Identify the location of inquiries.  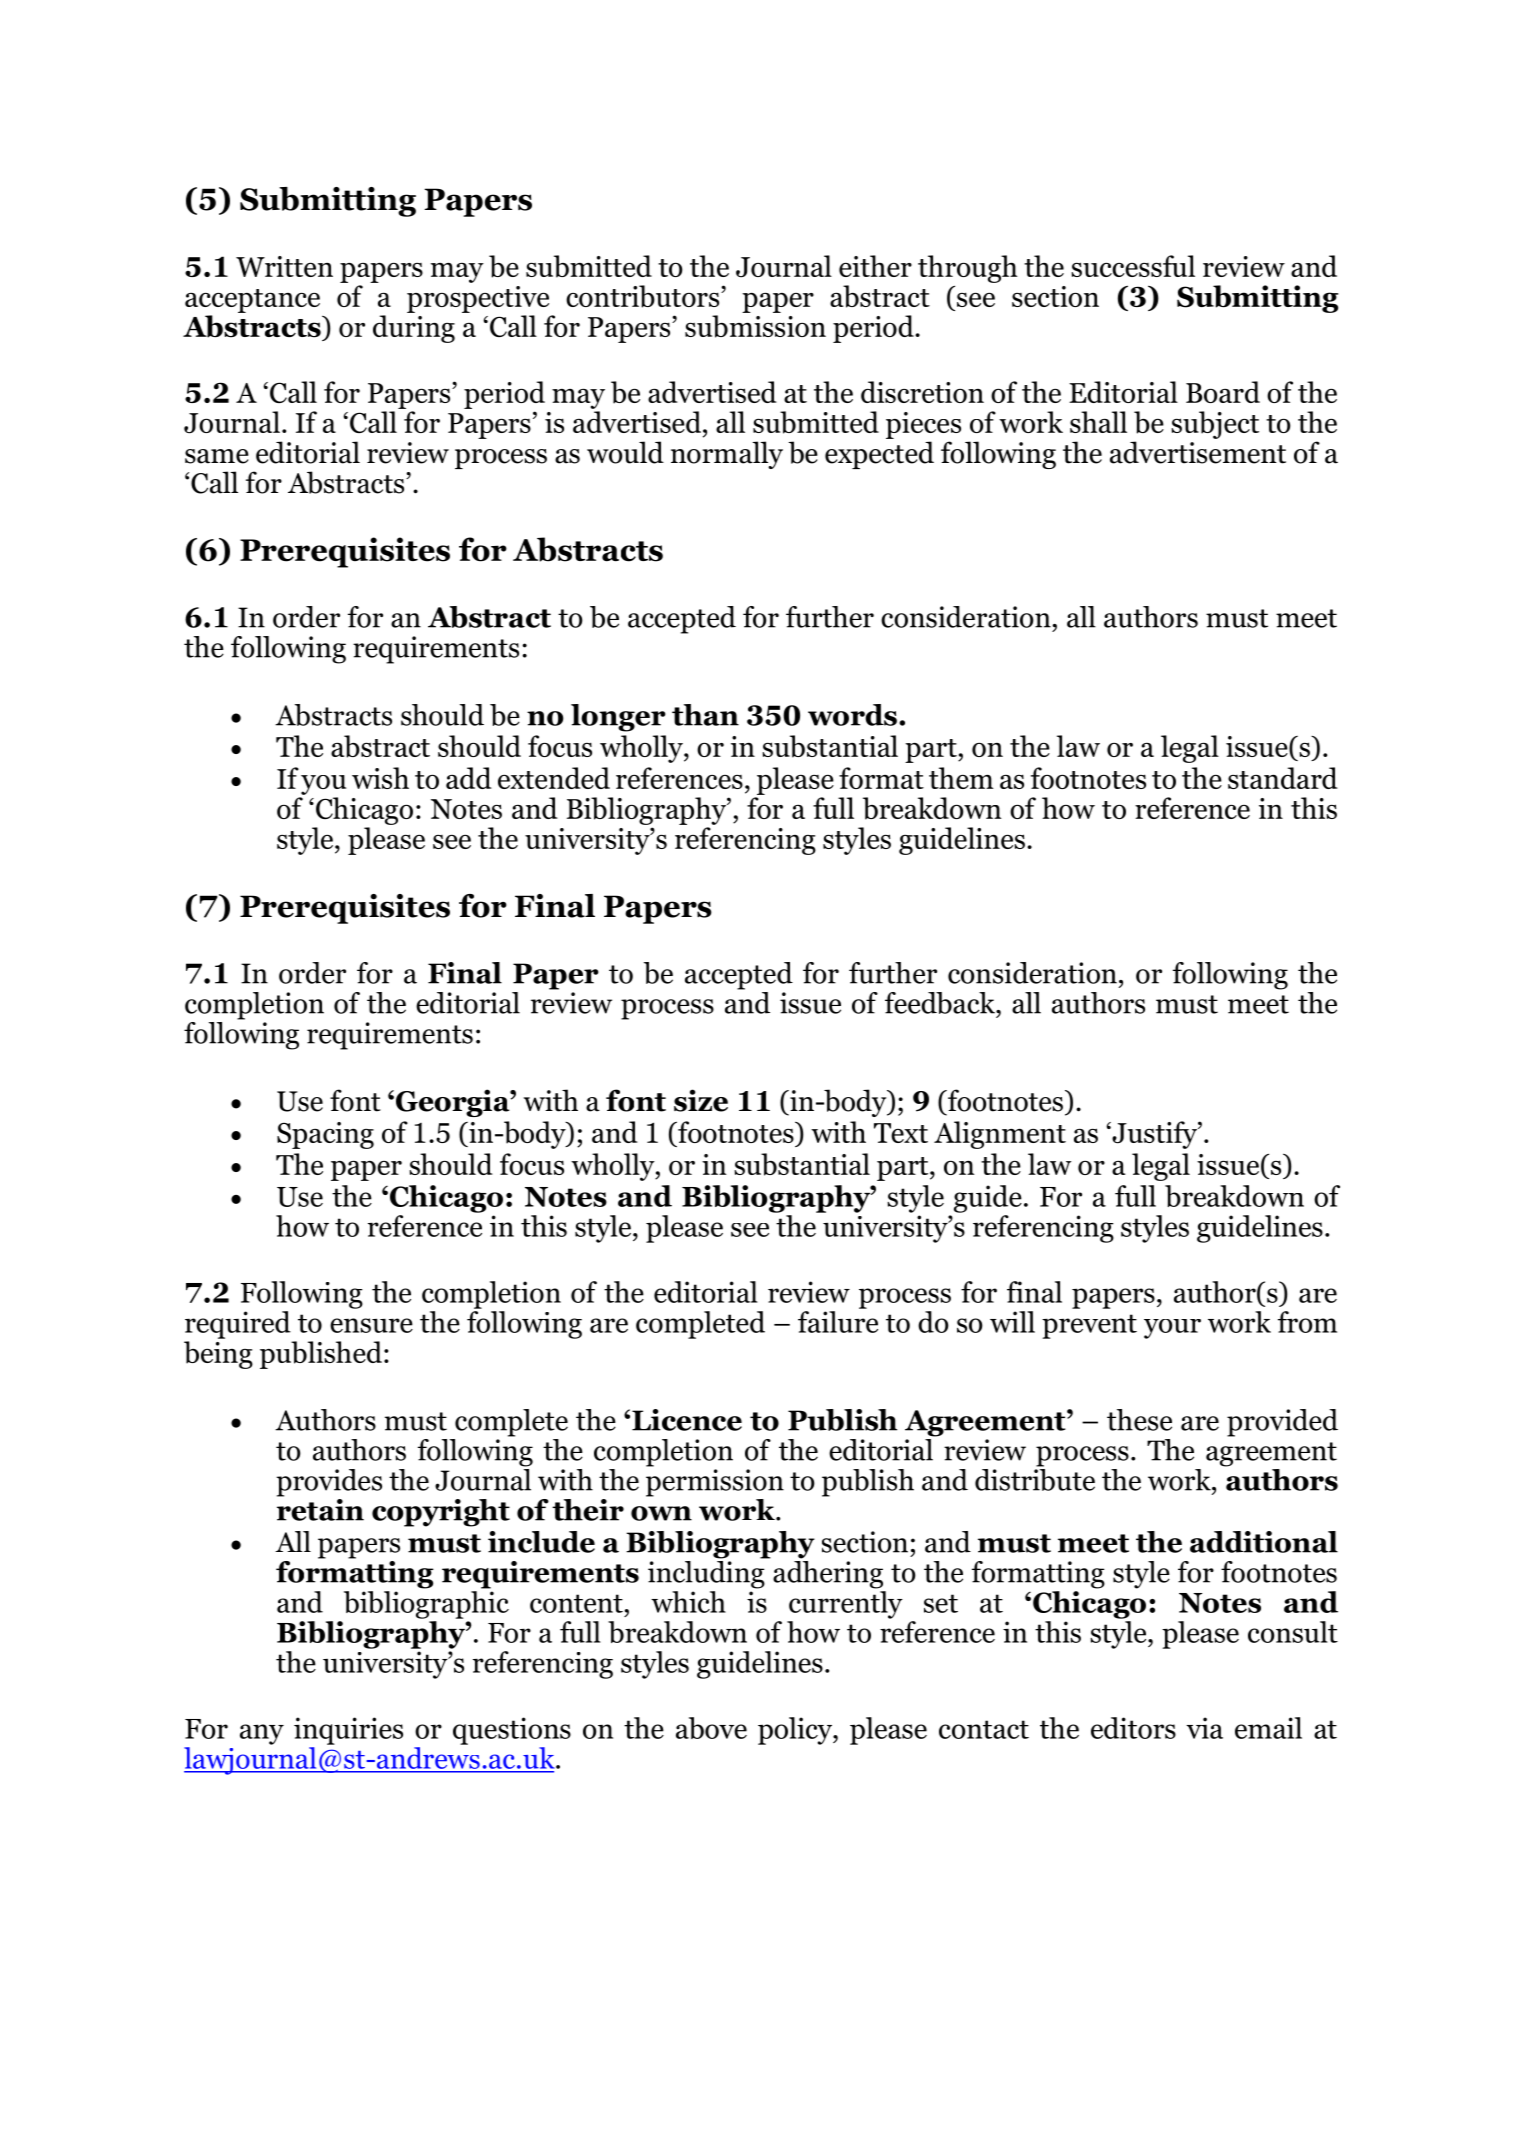
(348, 1731).
